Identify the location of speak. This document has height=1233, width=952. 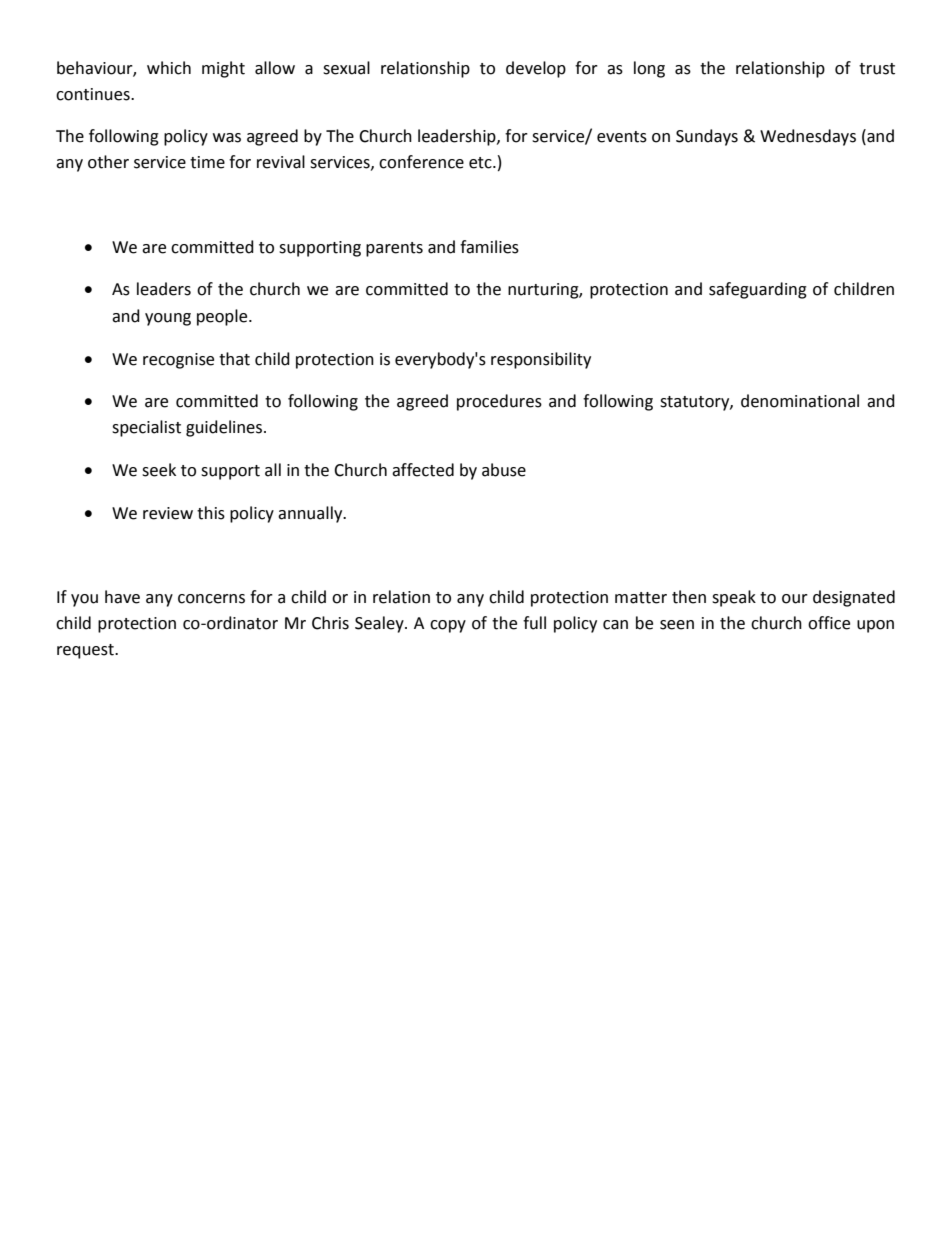
(734, 598).
